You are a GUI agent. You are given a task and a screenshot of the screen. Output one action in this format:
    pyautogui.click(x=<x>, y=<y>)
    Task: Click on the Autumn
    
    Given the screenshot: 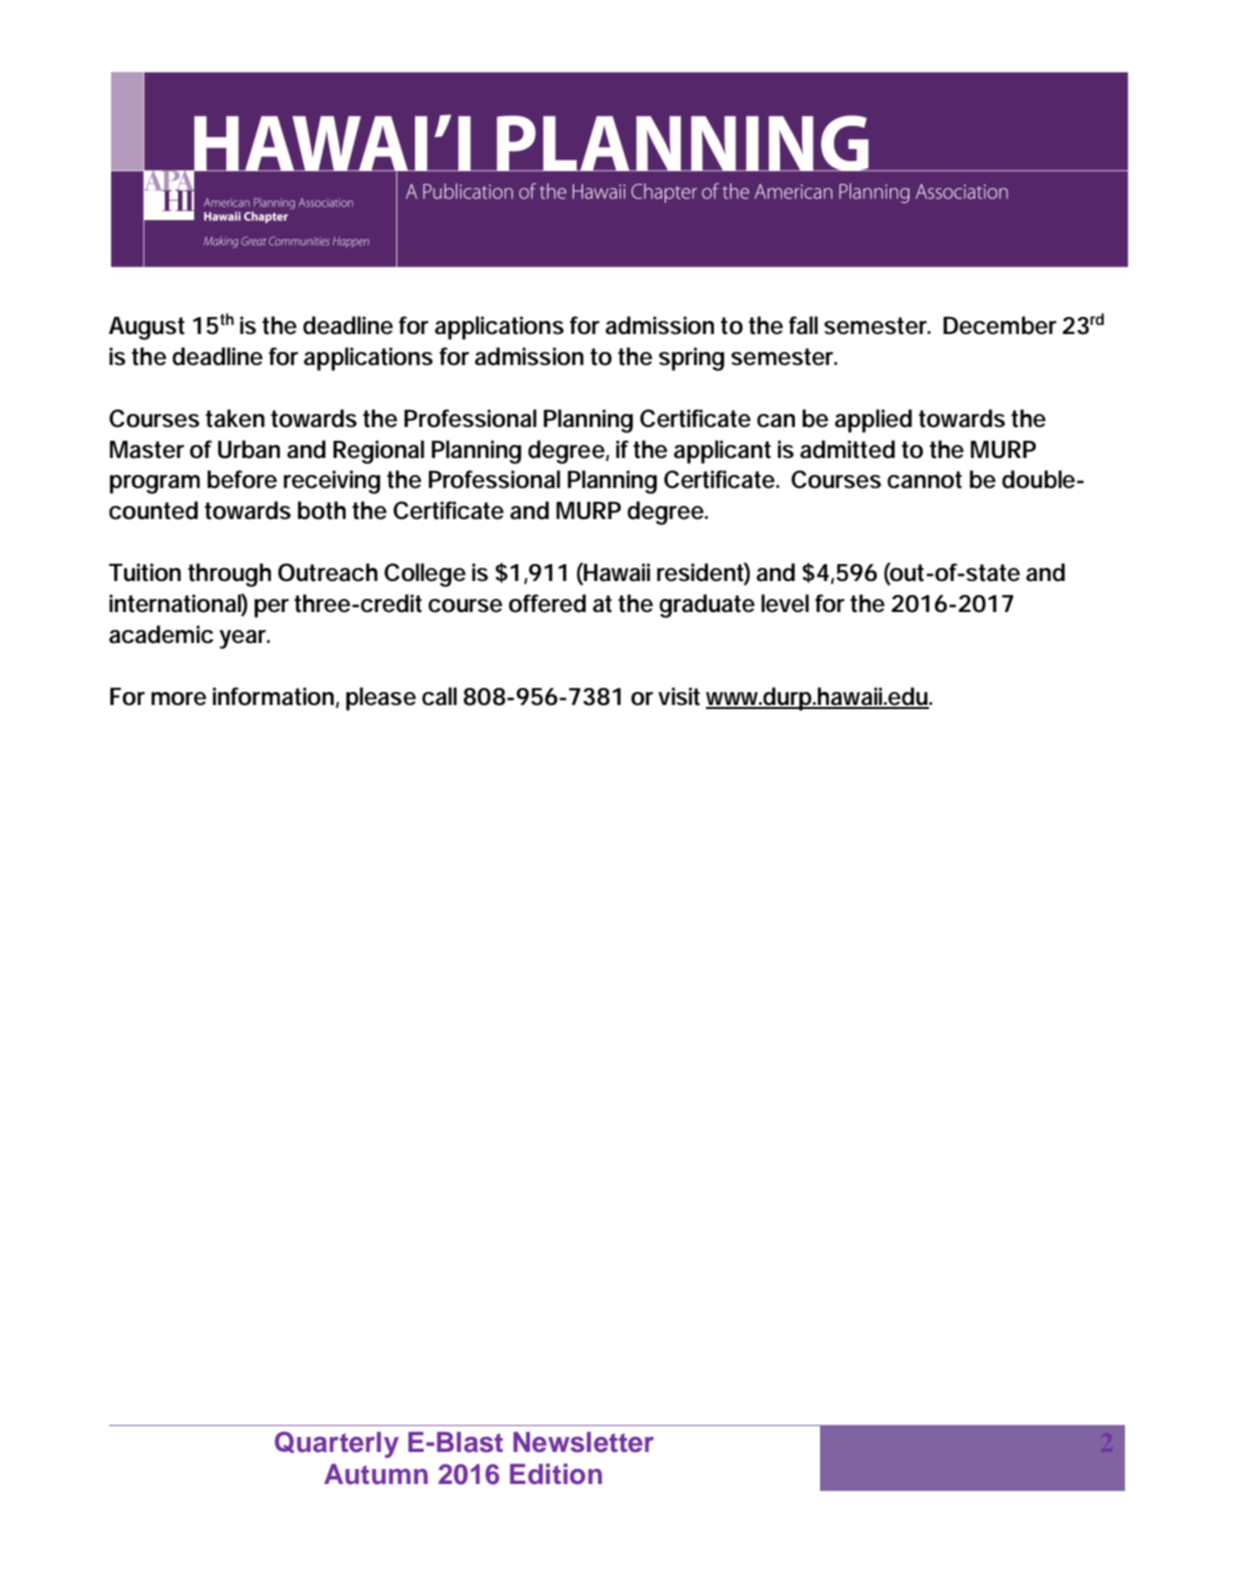 What is the action you would take?
    pyautogui.click(x=376, y=1474)
